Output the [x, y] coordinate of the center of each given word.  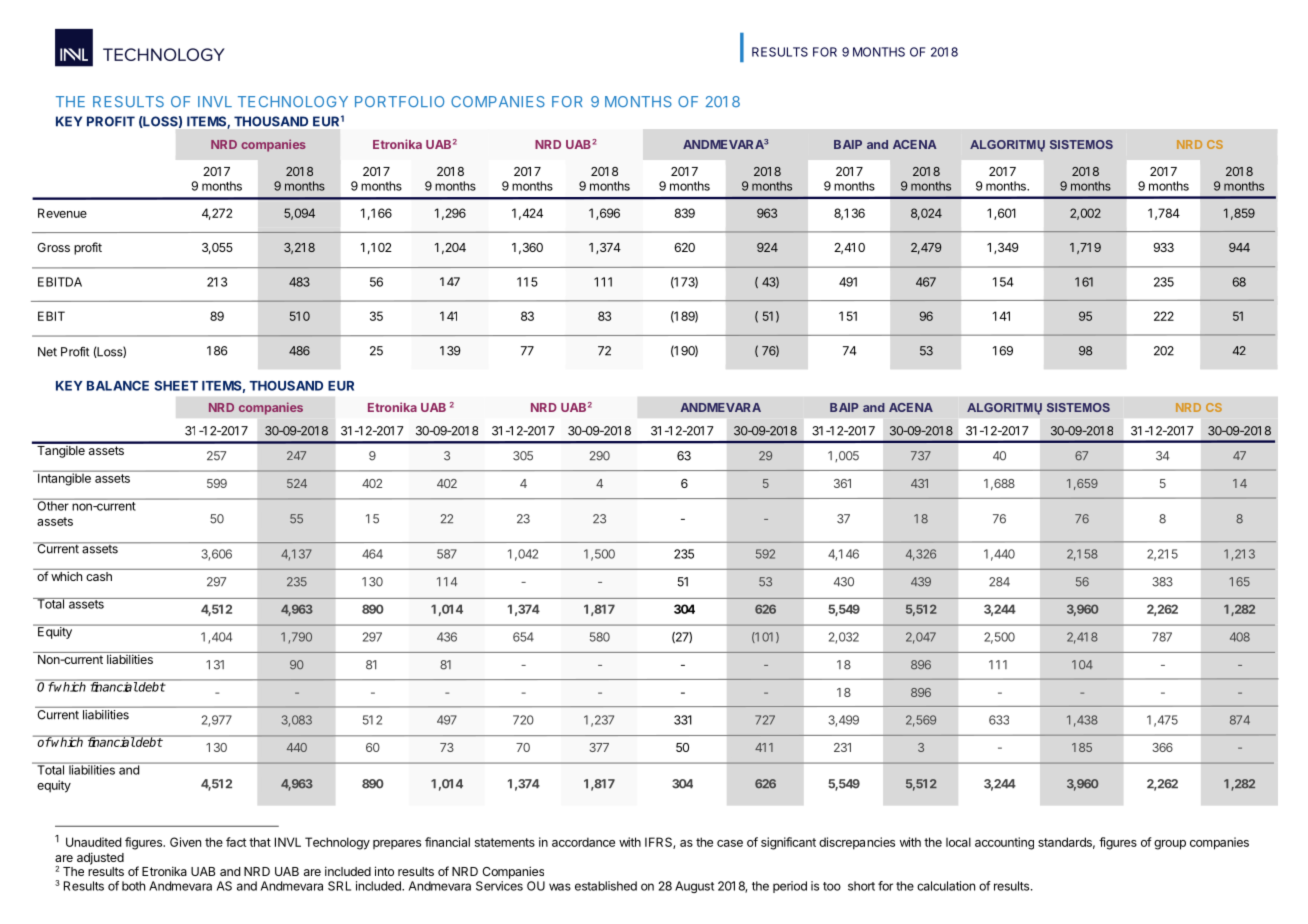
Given [185, 842]
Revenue [62, 213]
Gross [53, 247]
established [606, 886]
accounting [1004, 843]
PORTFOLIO [399, 101]
